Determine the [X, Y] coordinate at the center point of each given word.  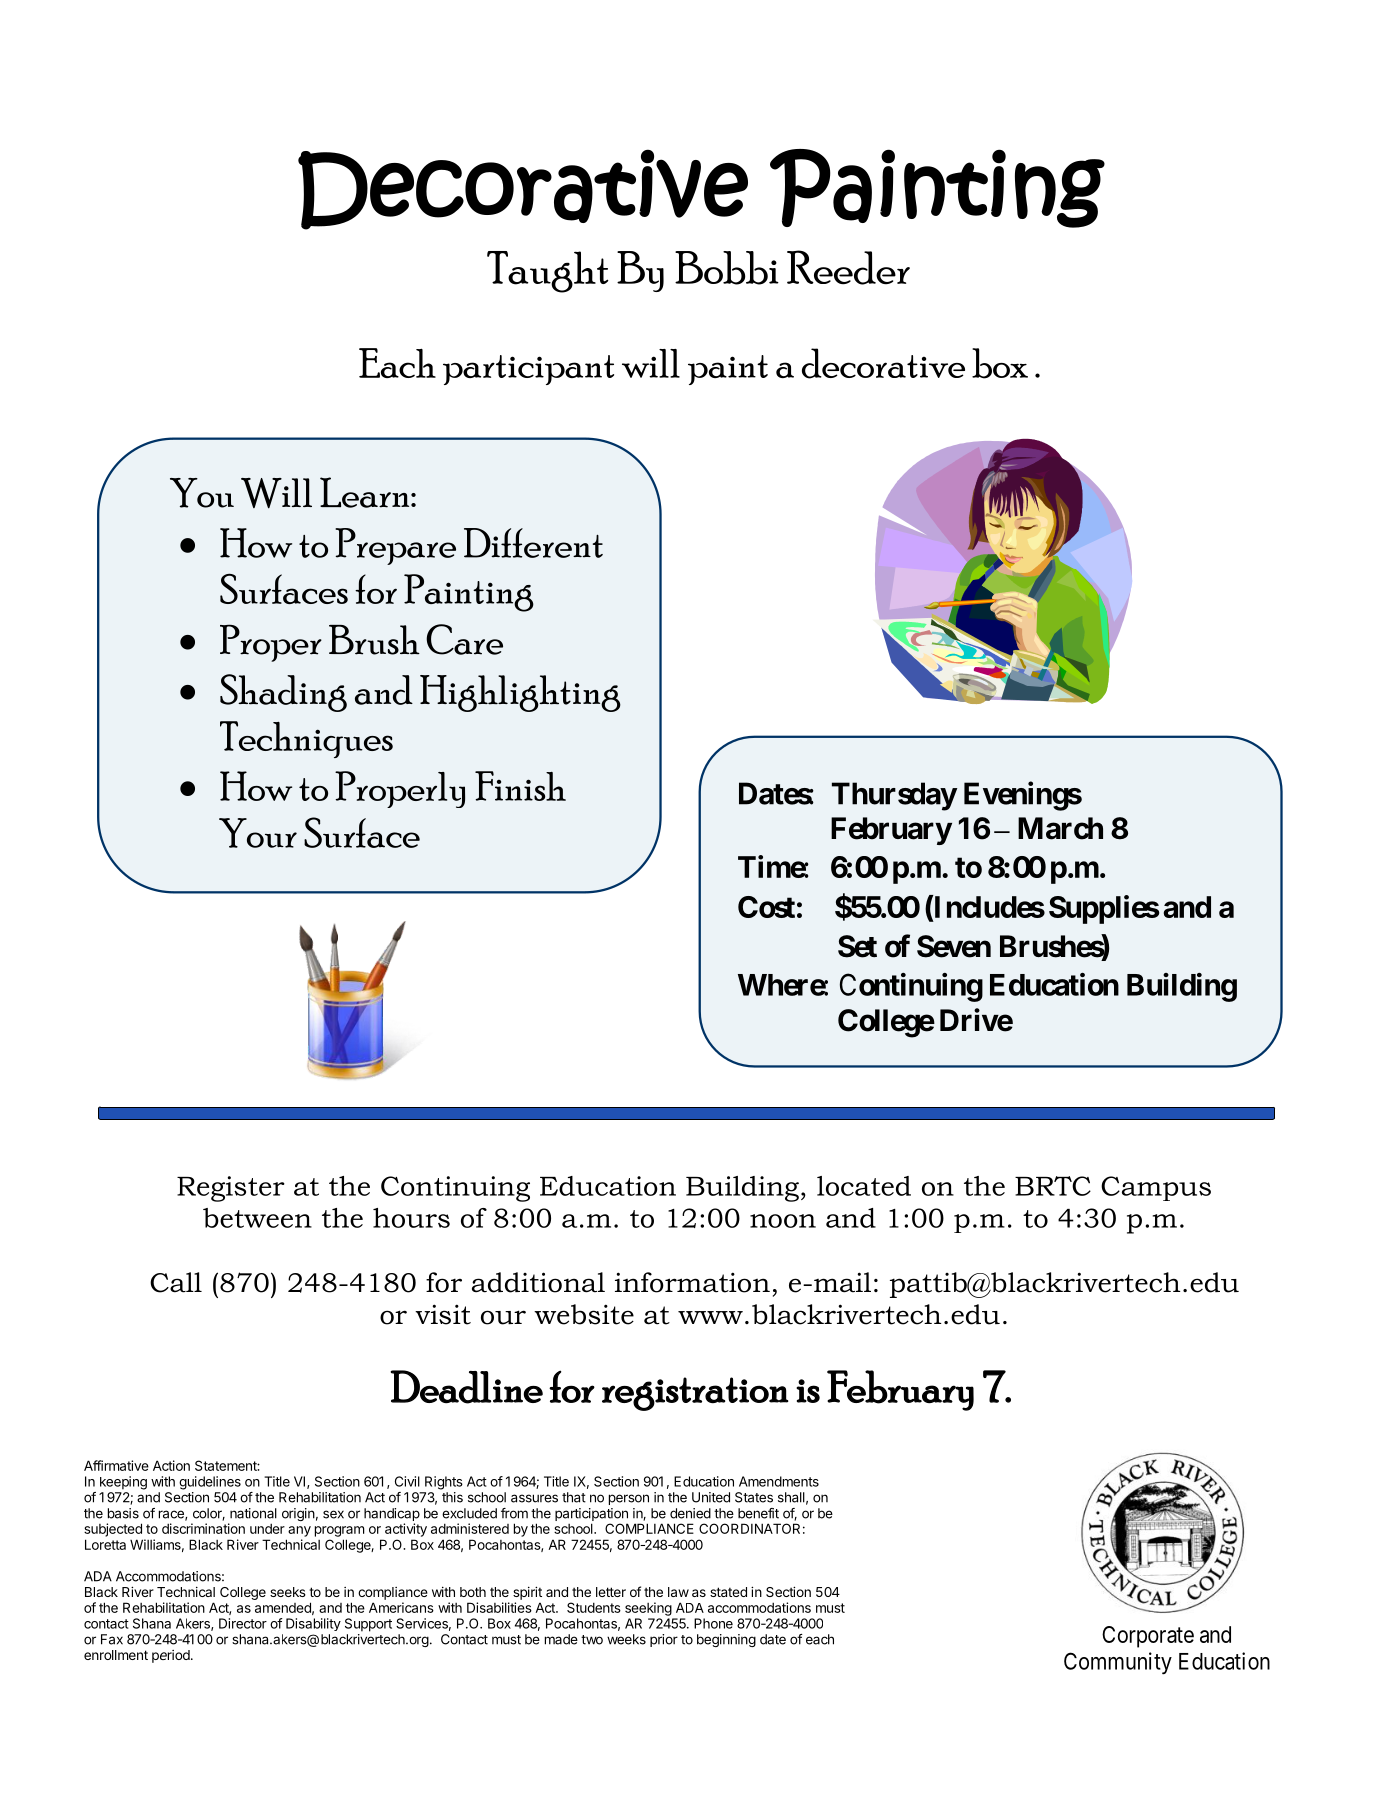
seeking [648, 1609]
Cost [766, 907]
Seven [954, 946]
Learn [366, 492]
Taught [548, 272]
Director [243, 1623]
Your [258, 833]
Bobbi [727, 268]
